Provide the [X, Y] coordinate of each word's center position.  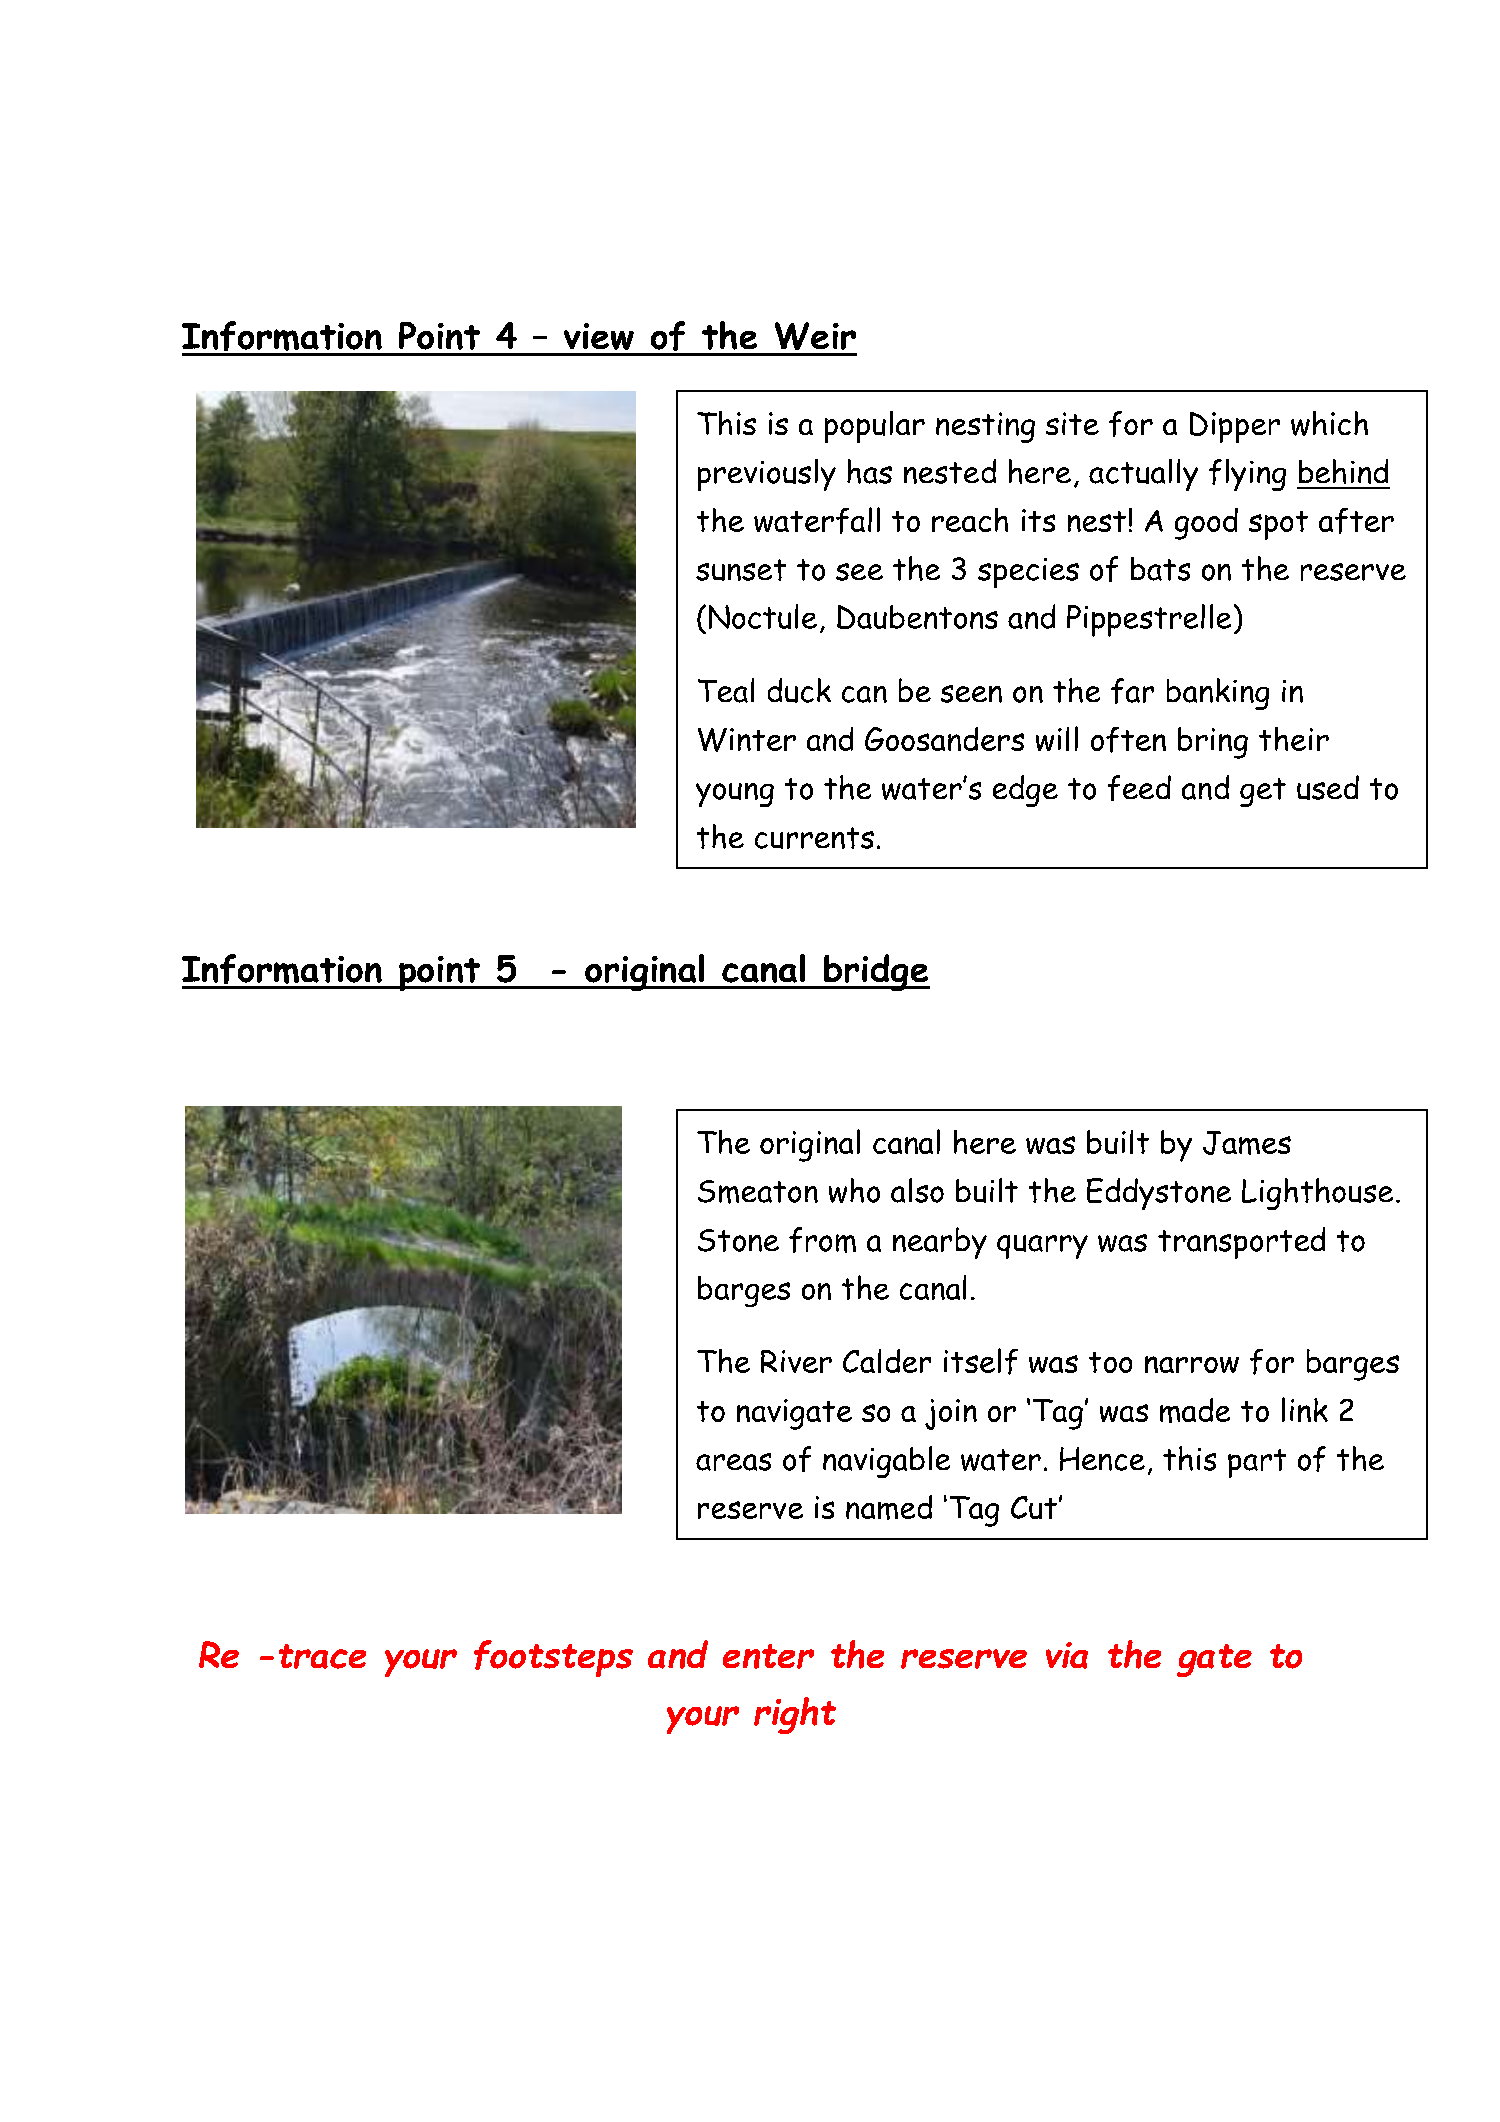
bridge [876, 972]
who [854, 1190]
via [1067, 1655]
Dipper [1235, 427]
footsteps [553, 1658]
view [599, 336]
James [1247, 1143]
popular [875, 427]
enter [768, 1656]
